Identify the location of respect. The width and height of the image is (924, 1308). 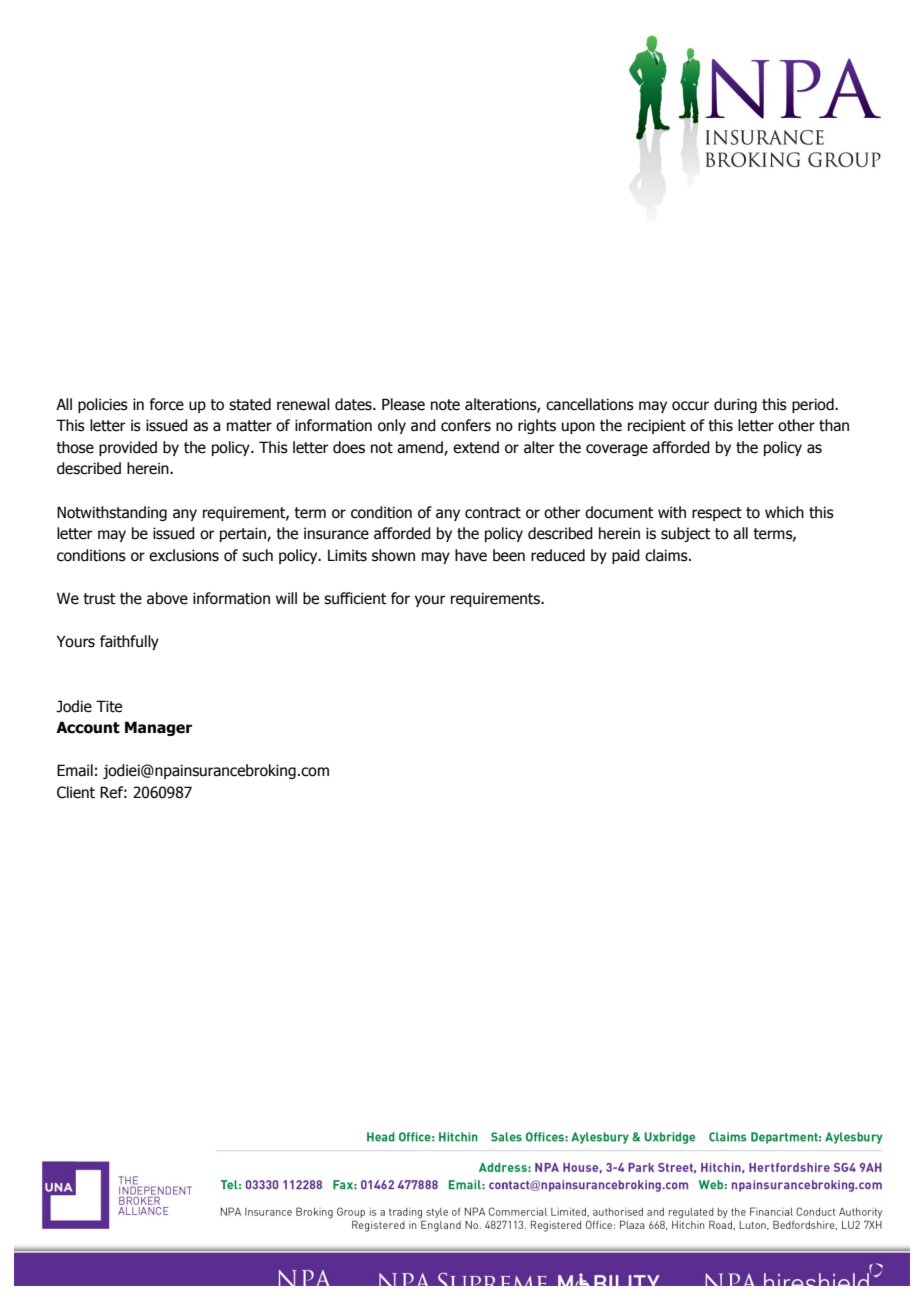
(717, 514).
